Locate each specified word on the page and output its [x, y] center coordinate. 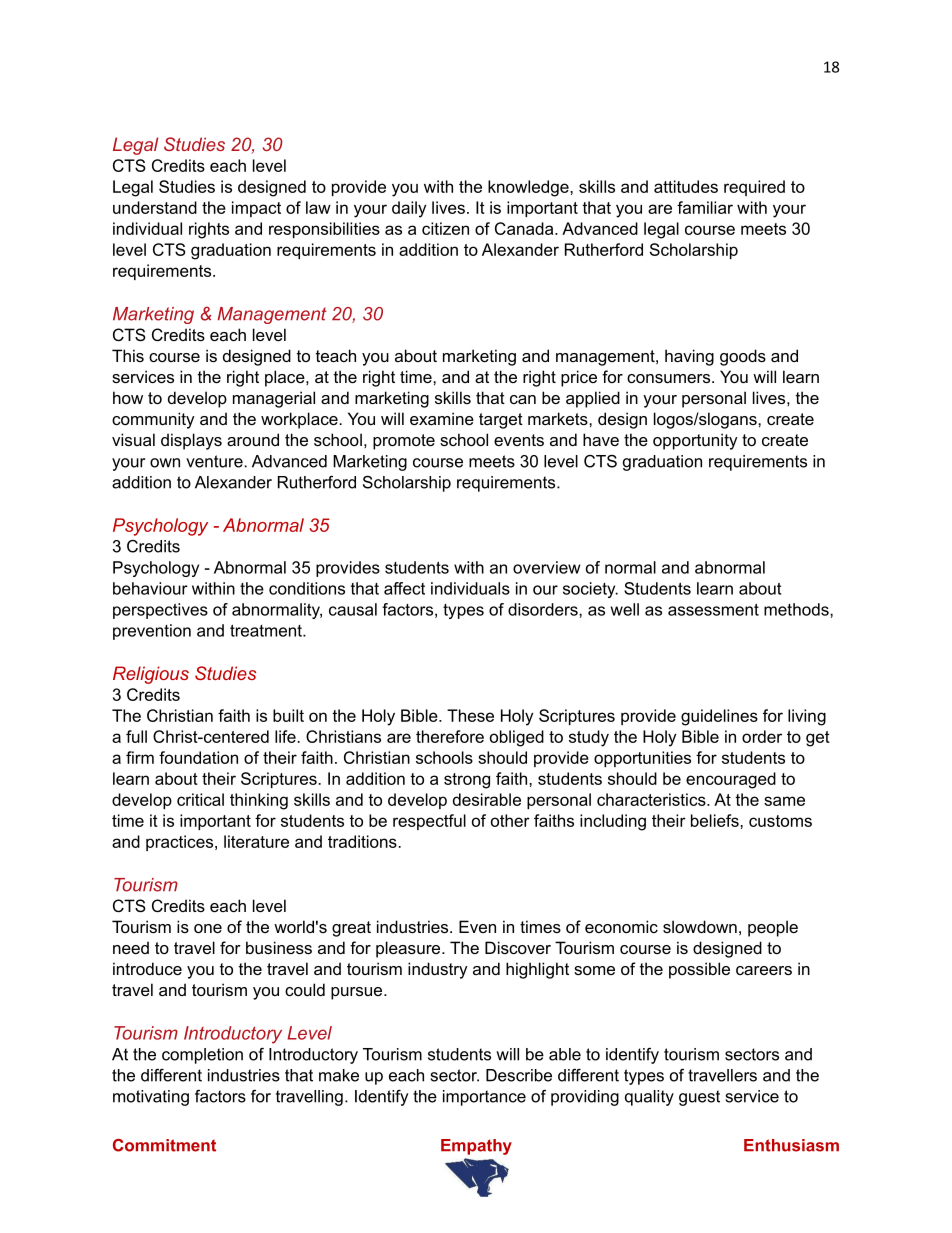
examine [442, 418]
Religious [151, 675]
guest [699, 1098]
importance [484, 1098]
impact [256, 209]
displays [191, 441]
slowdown [700, 926]
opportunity [695, 441]
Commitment [164, 1145]
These [470, 715]
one [208, 928]
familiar [705, 207]
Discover [518, 947]
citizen [445, 228]
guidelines [719, 717]
